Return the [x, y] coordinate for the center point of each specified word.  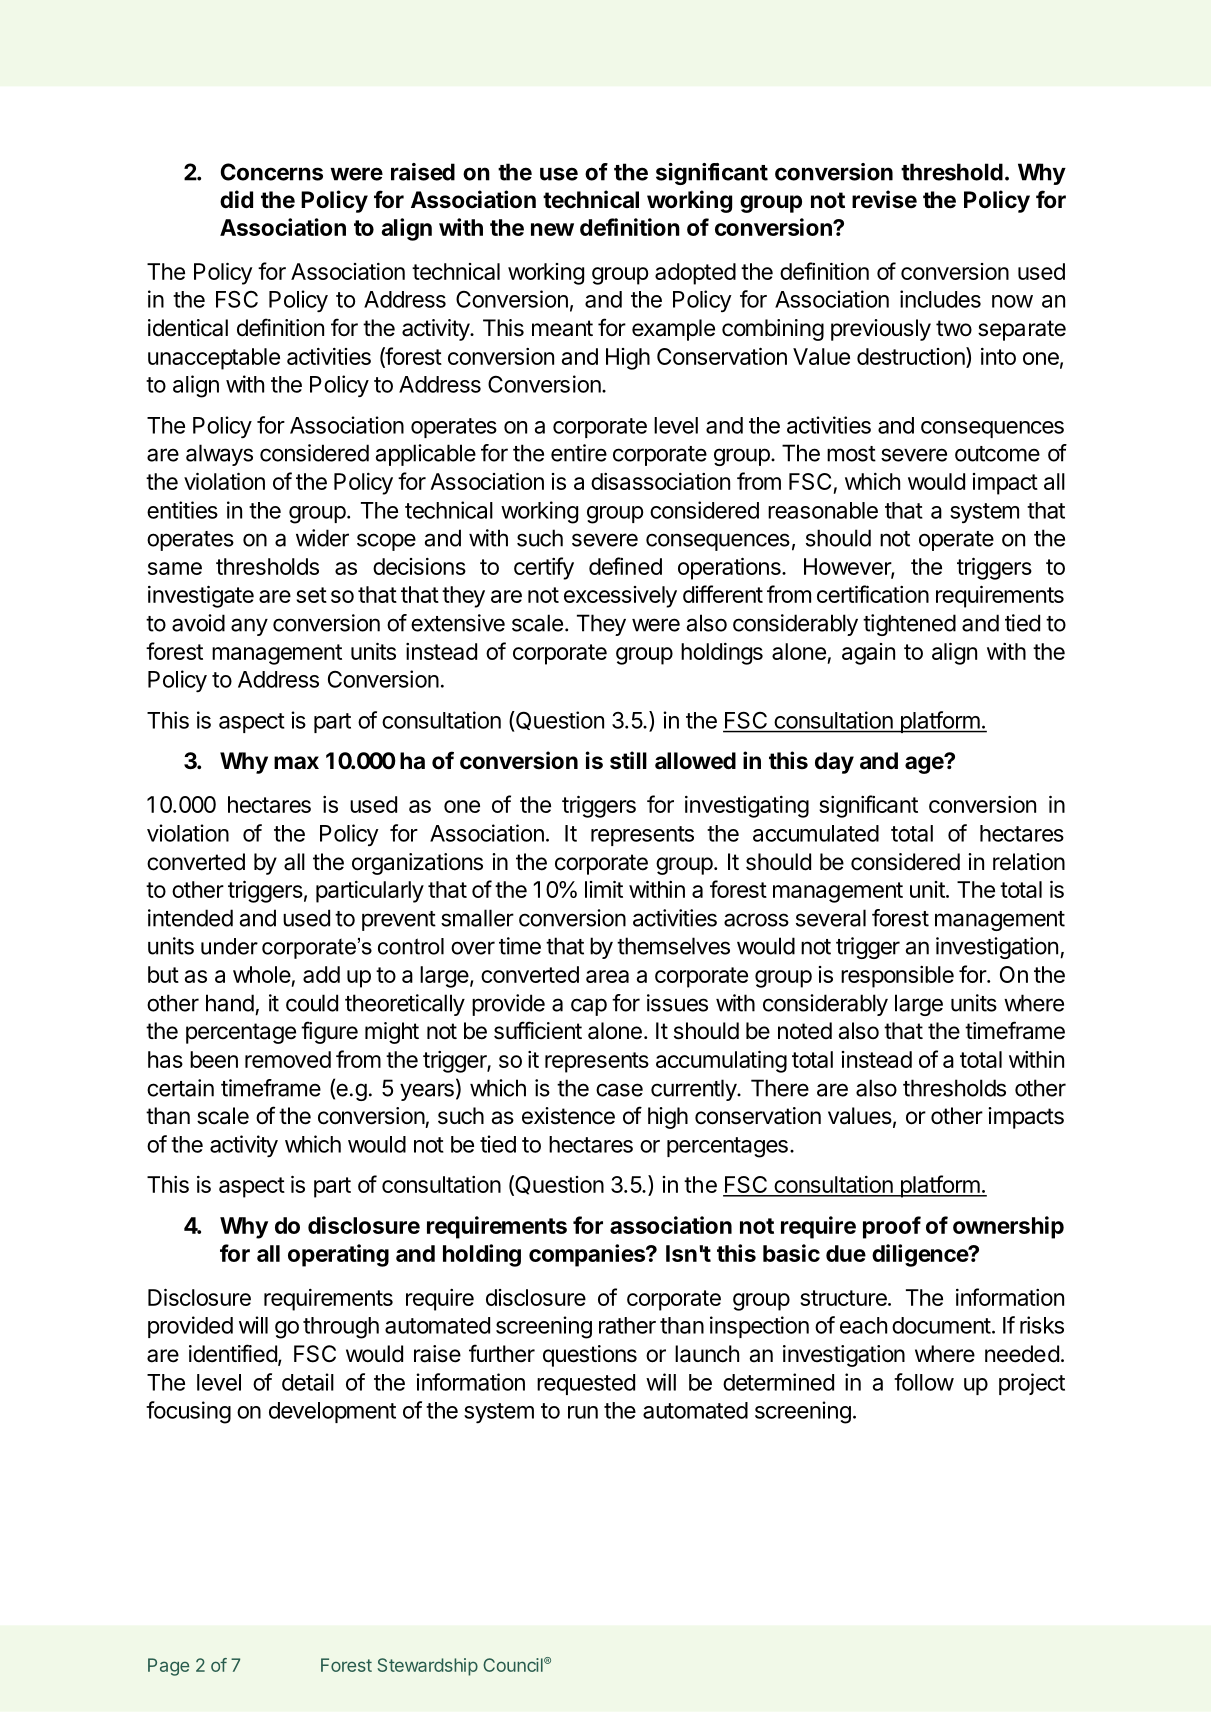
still [628, 760]
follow [924, 1382]
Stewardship [428, 1667]
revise [884, 199]
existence [568, 1116]
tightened [909, 625]
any [249, 627]
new [552, 229]
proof [892, 1227]
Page [168, 1667]
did [236, 199]
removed [288, 1059]
